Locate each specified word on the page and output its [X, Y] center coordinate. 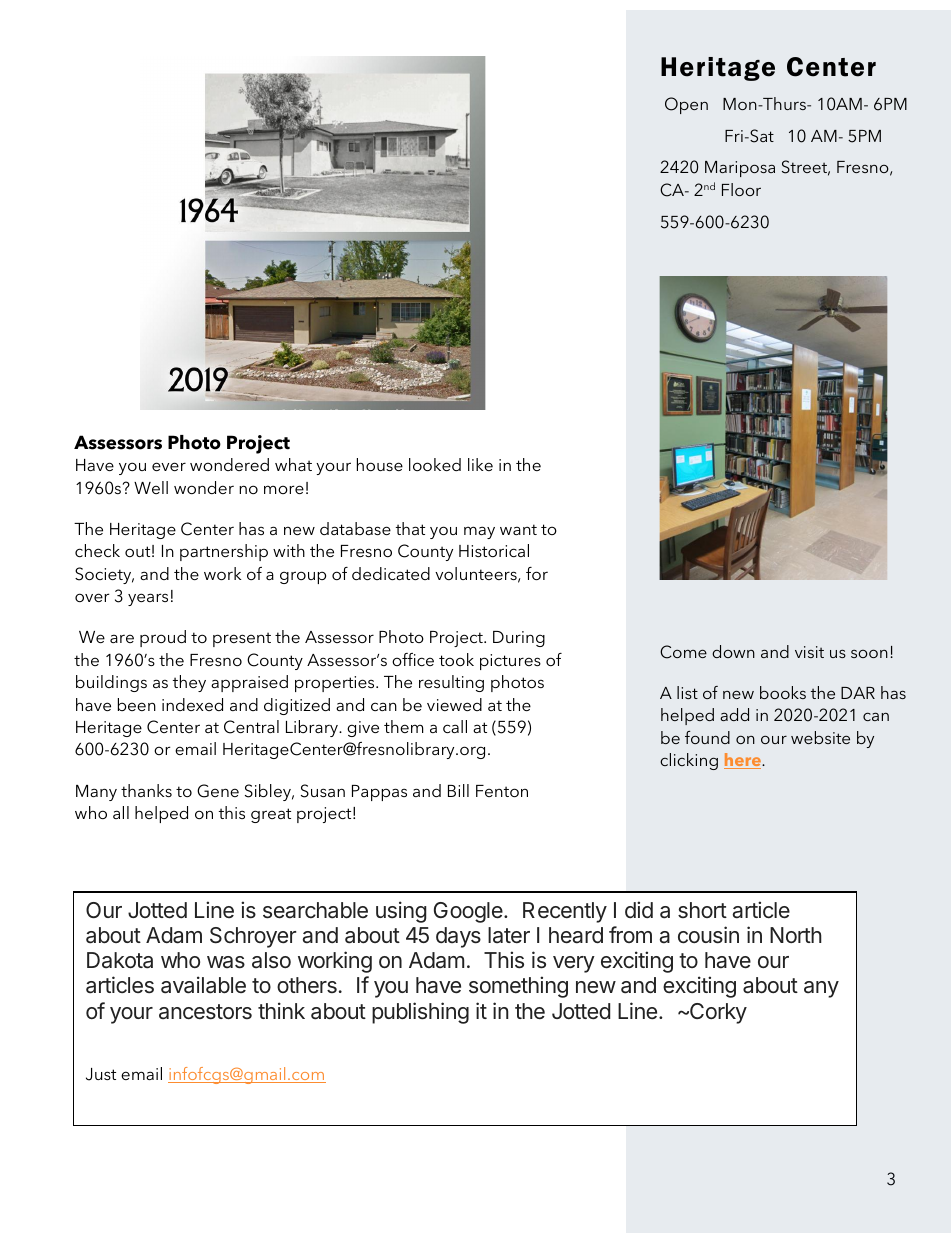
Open [686, 105]
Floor [741, 189]
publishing [420, 1013]
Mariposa [740, 169]
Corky [717, 1013]
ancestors [205, 1012]
